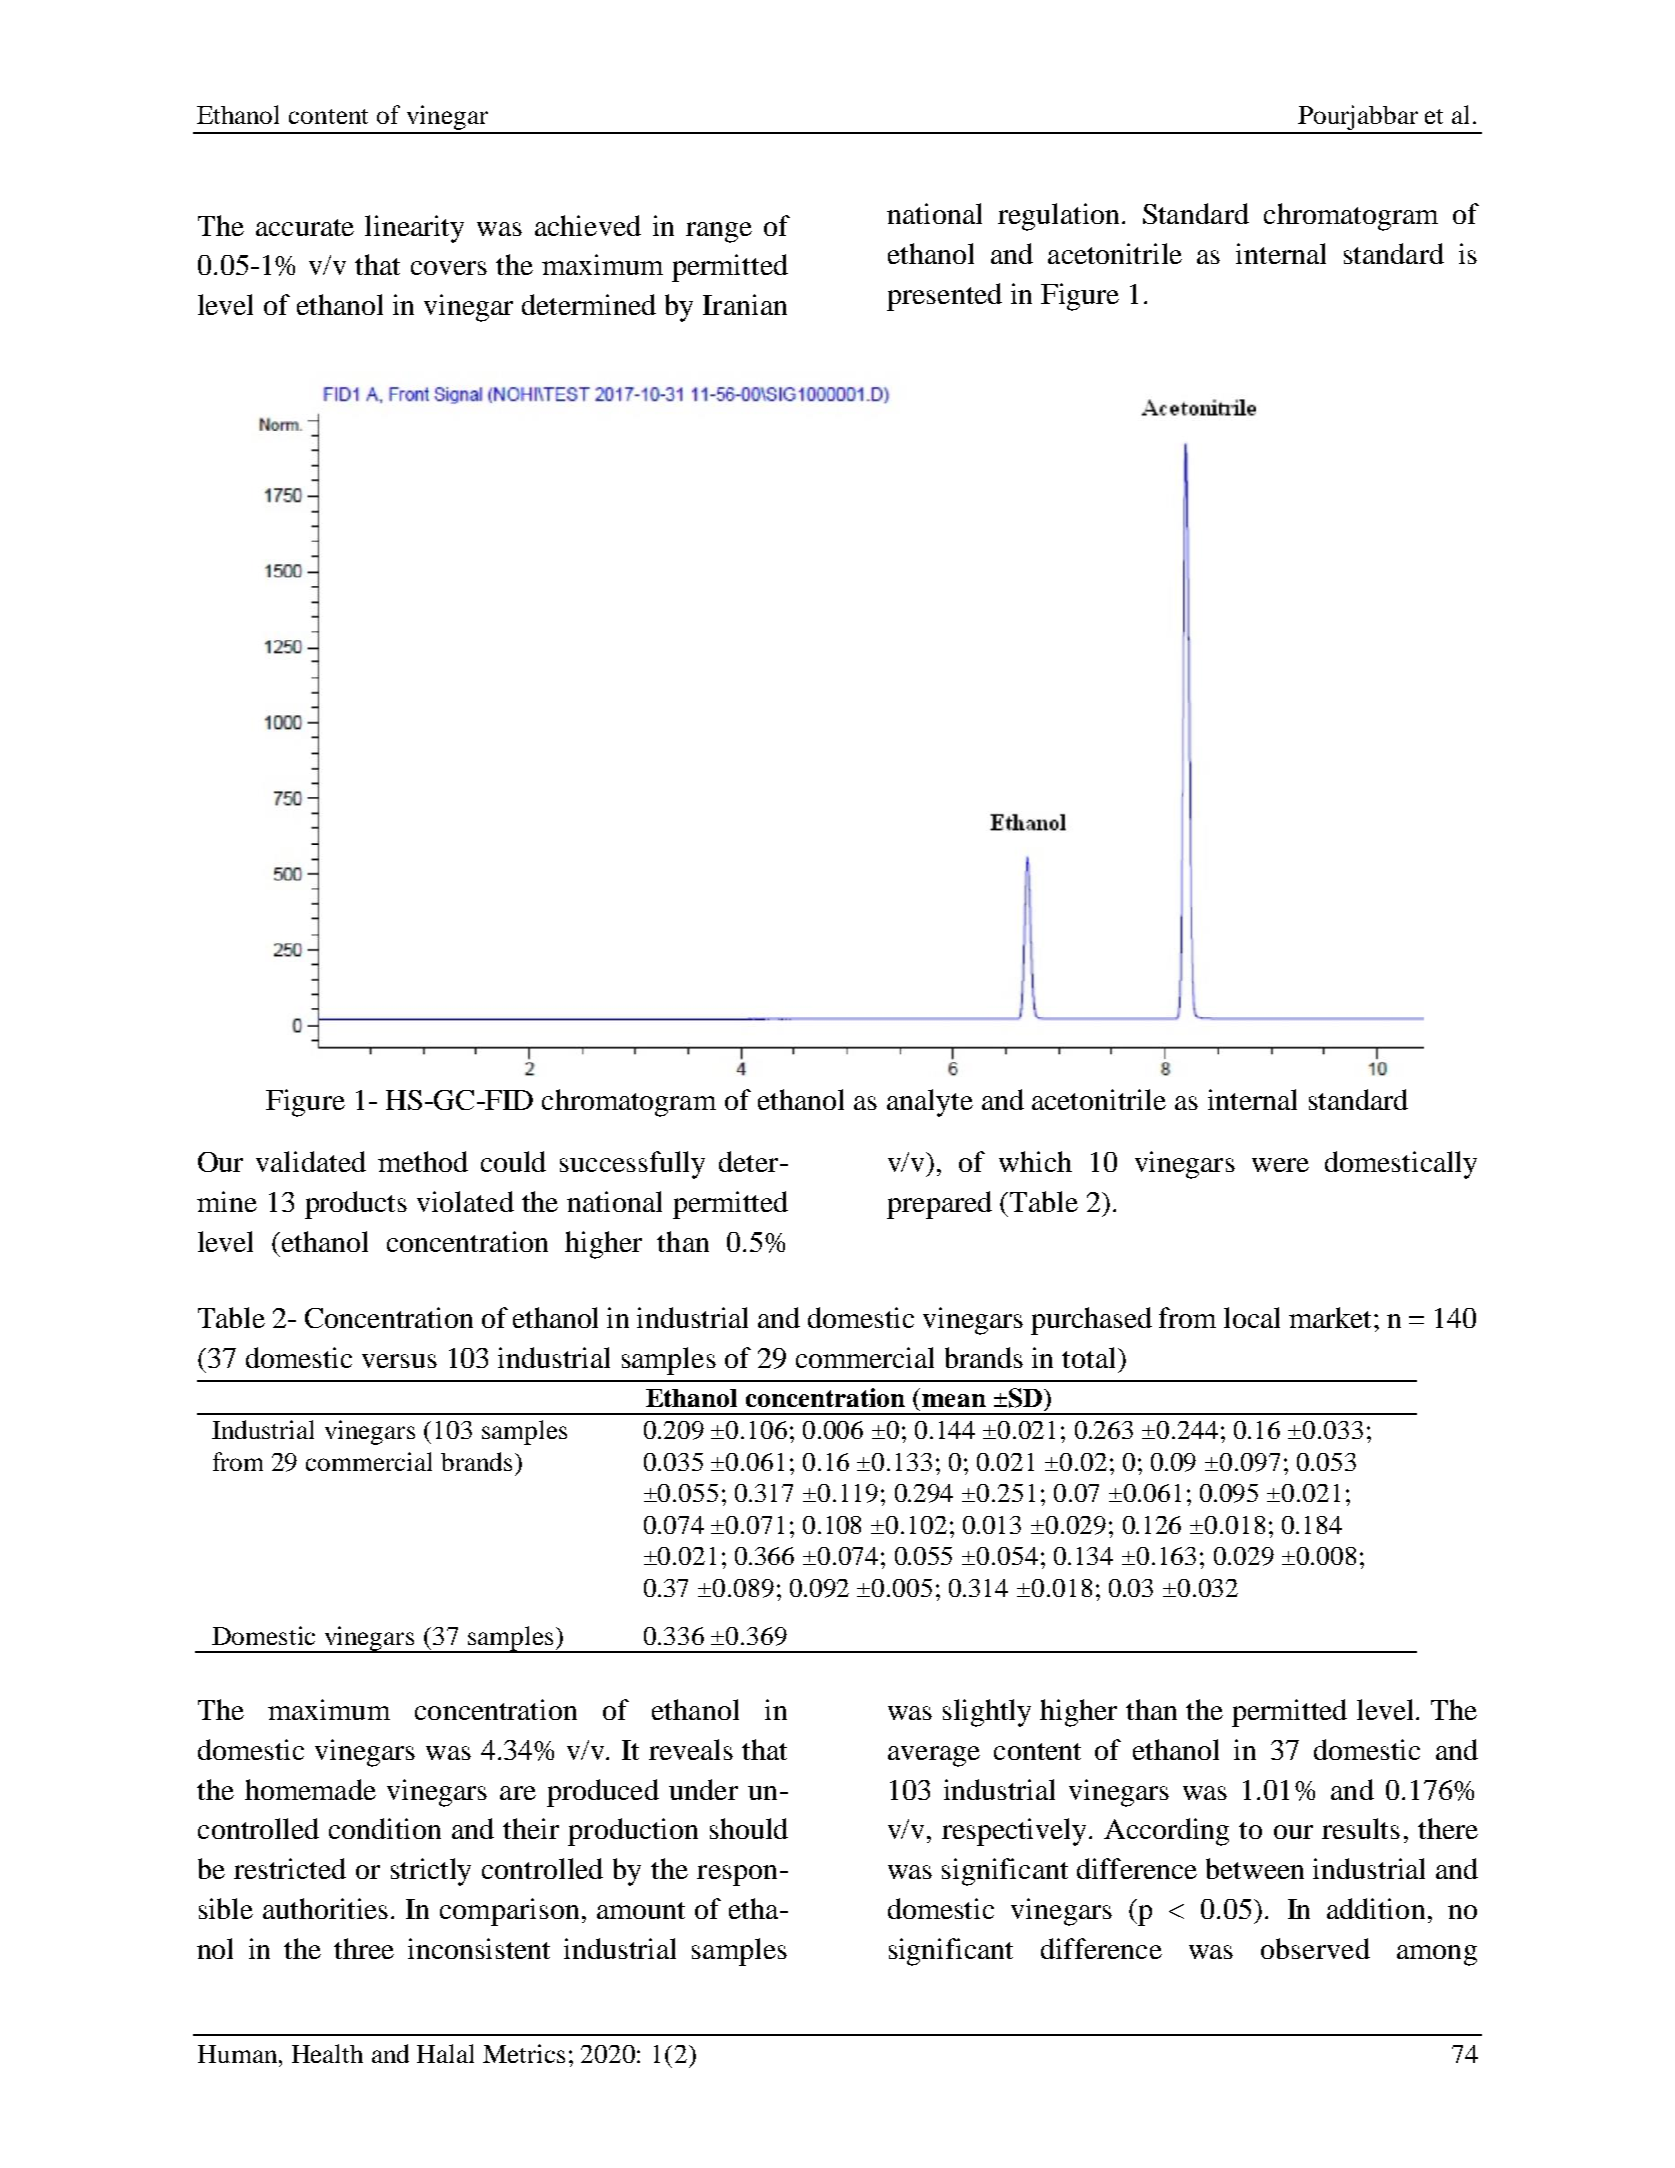  I want to click on analyte, so click(930, 1103).
